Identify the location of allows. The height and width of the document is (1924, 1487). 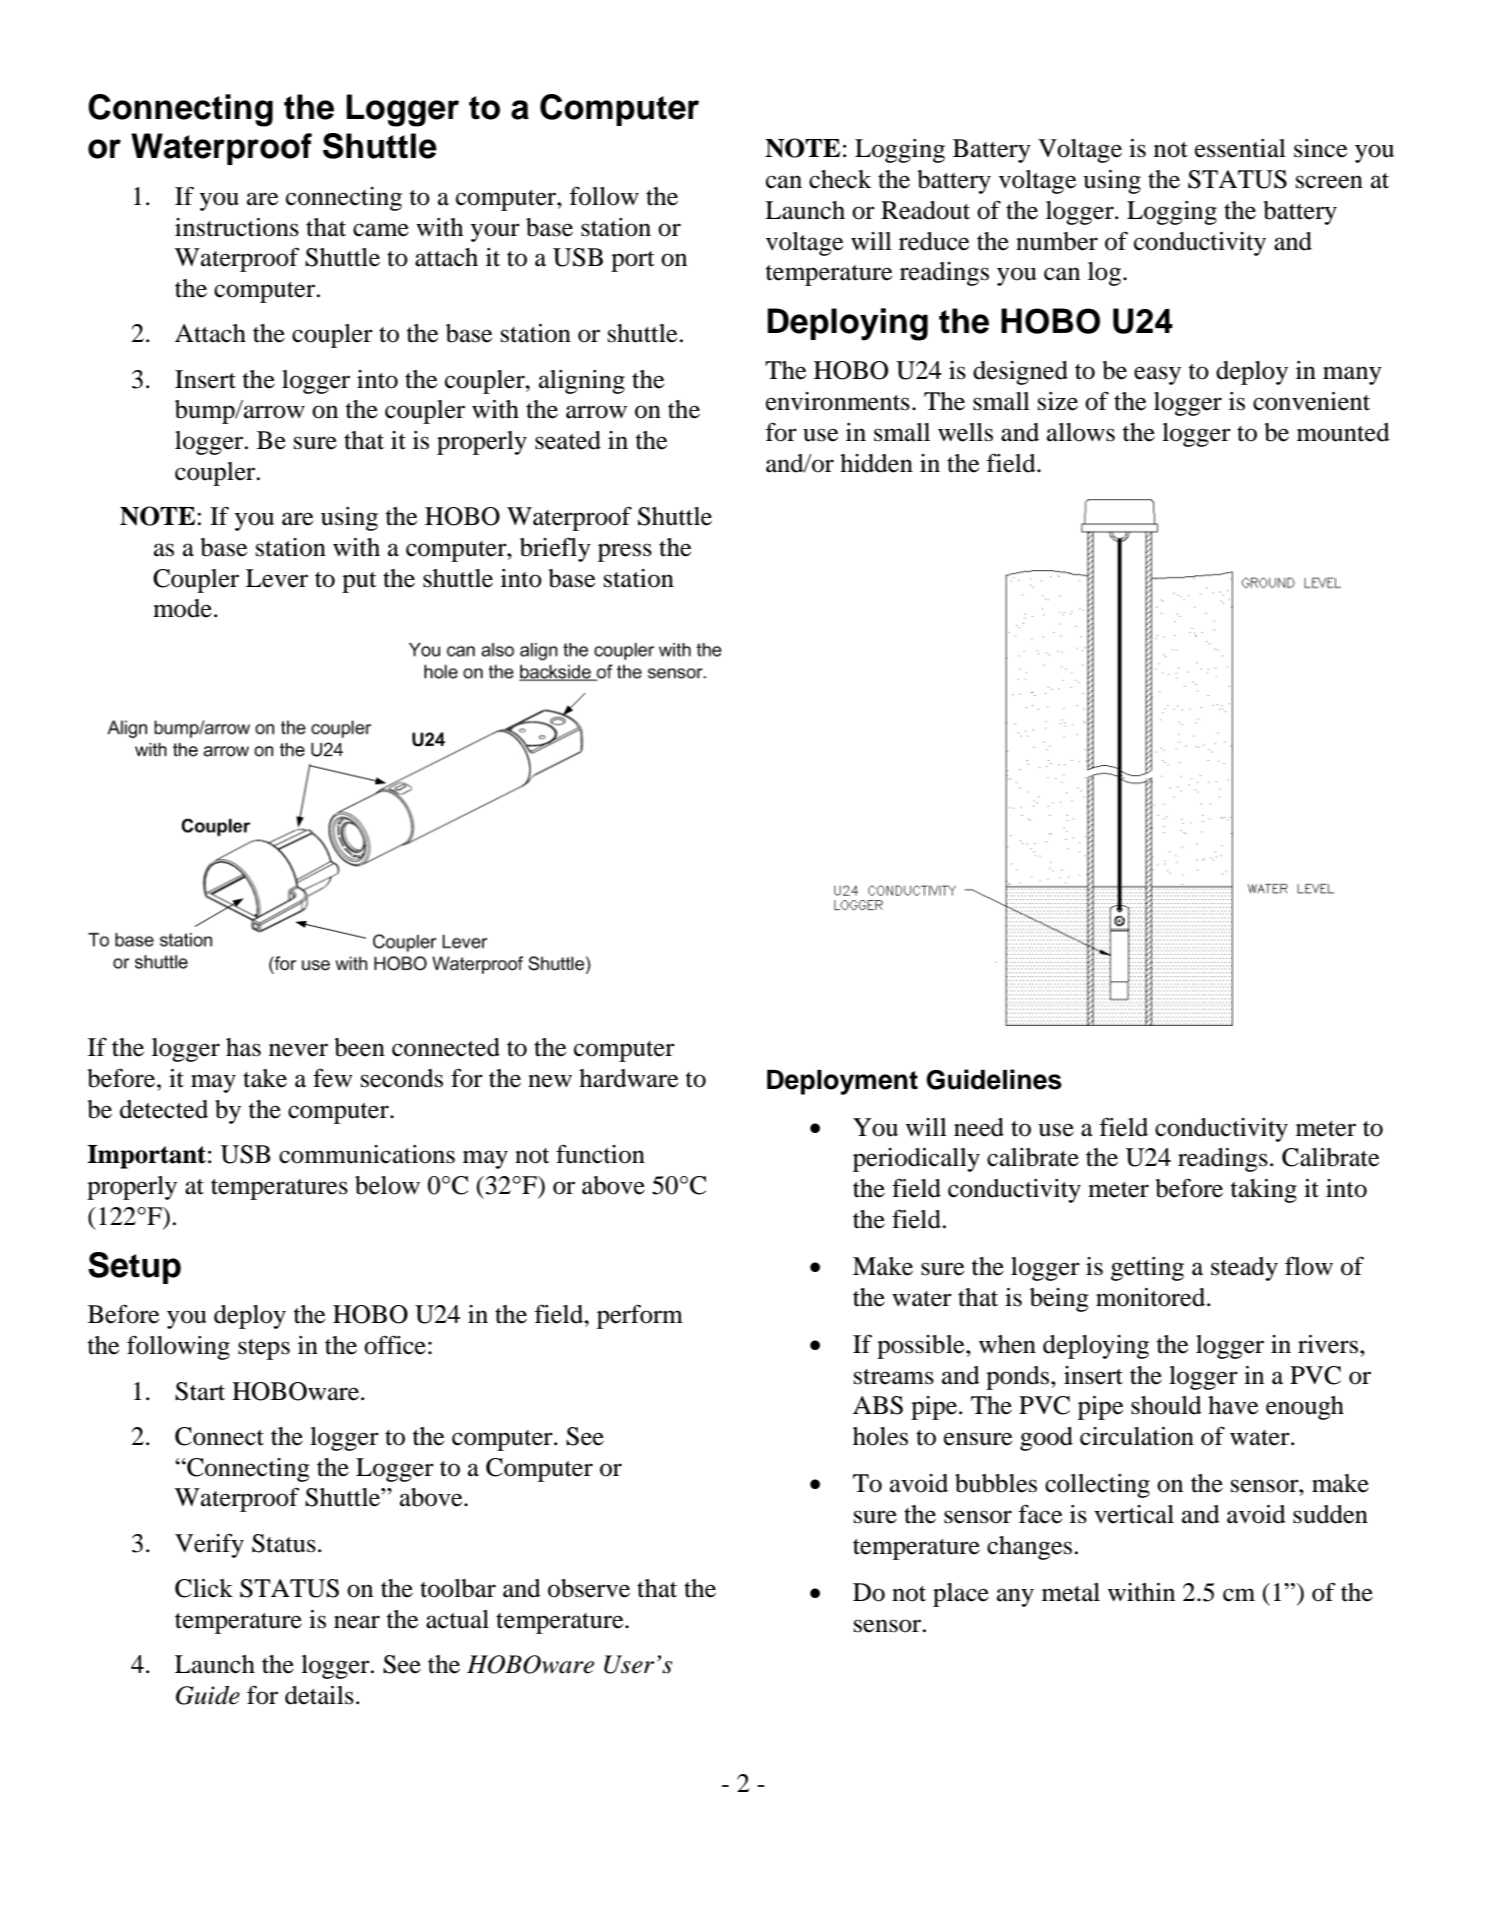
(1081, 432).
